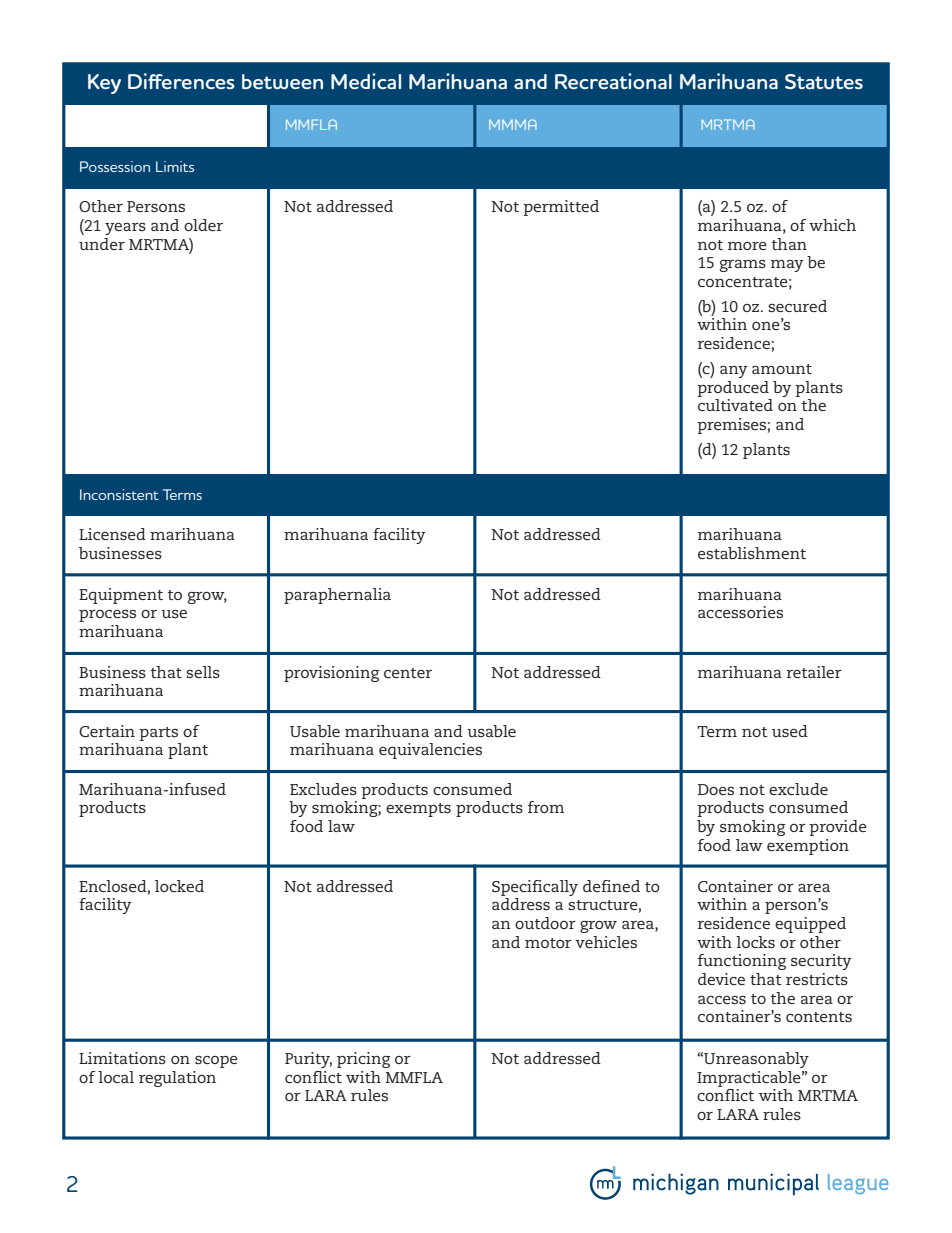 The height and width of the screenshot is (1233, 952). Describe the element at coordinates (121, 596) in the screenshot. I see `Equipment` at that location.
